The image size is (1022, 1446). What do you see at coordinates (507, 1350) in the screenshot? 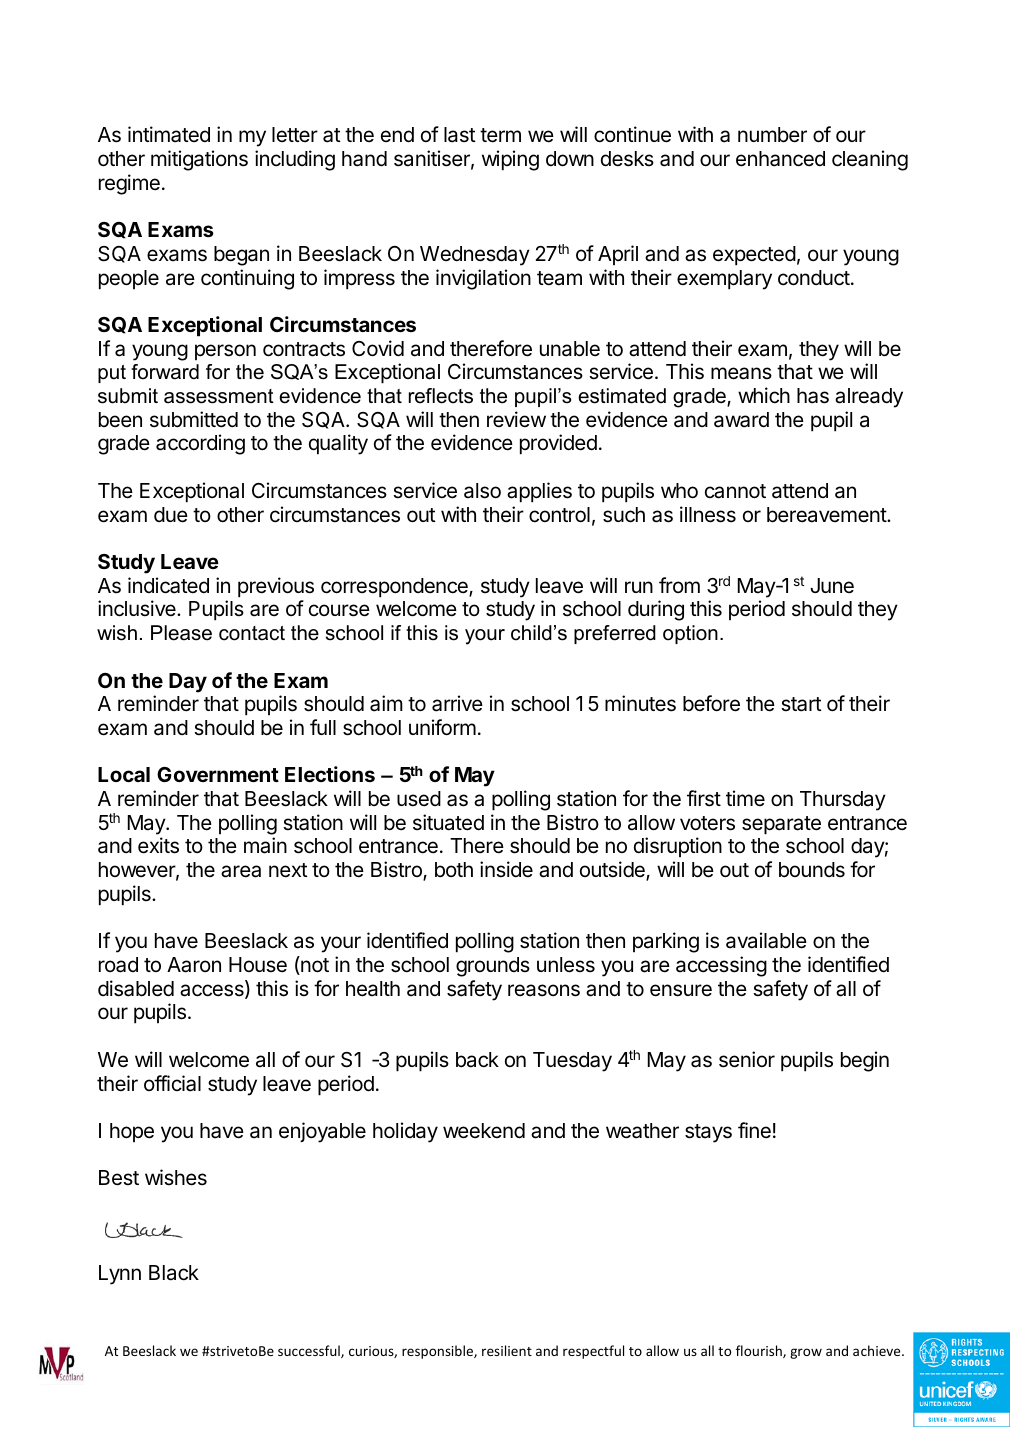
I see `resilient` at bounding box center [507, 1350].
